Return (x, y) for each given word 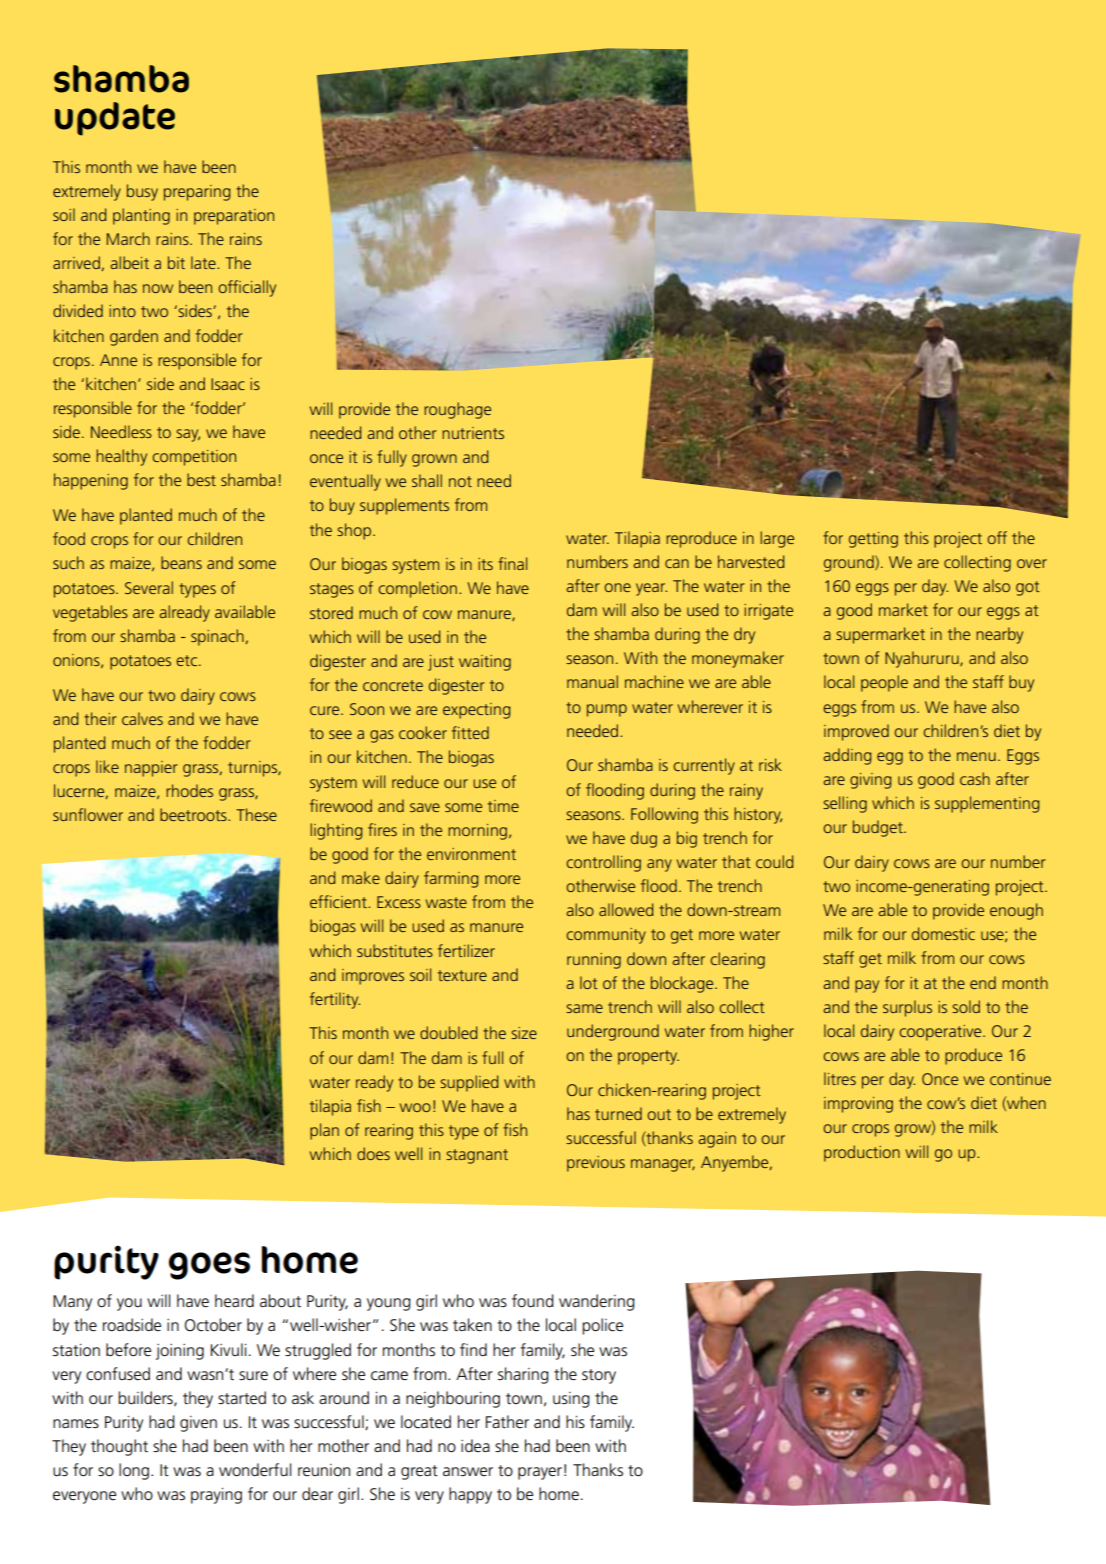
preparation (234, 217)
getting (873, 540)
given (198, 1424)
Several (149, 587)
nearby (999, 635)
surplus (907, 1008)
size (524, 1033)
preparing (197, 193)
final (512, 563)
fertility (335, 1000)
